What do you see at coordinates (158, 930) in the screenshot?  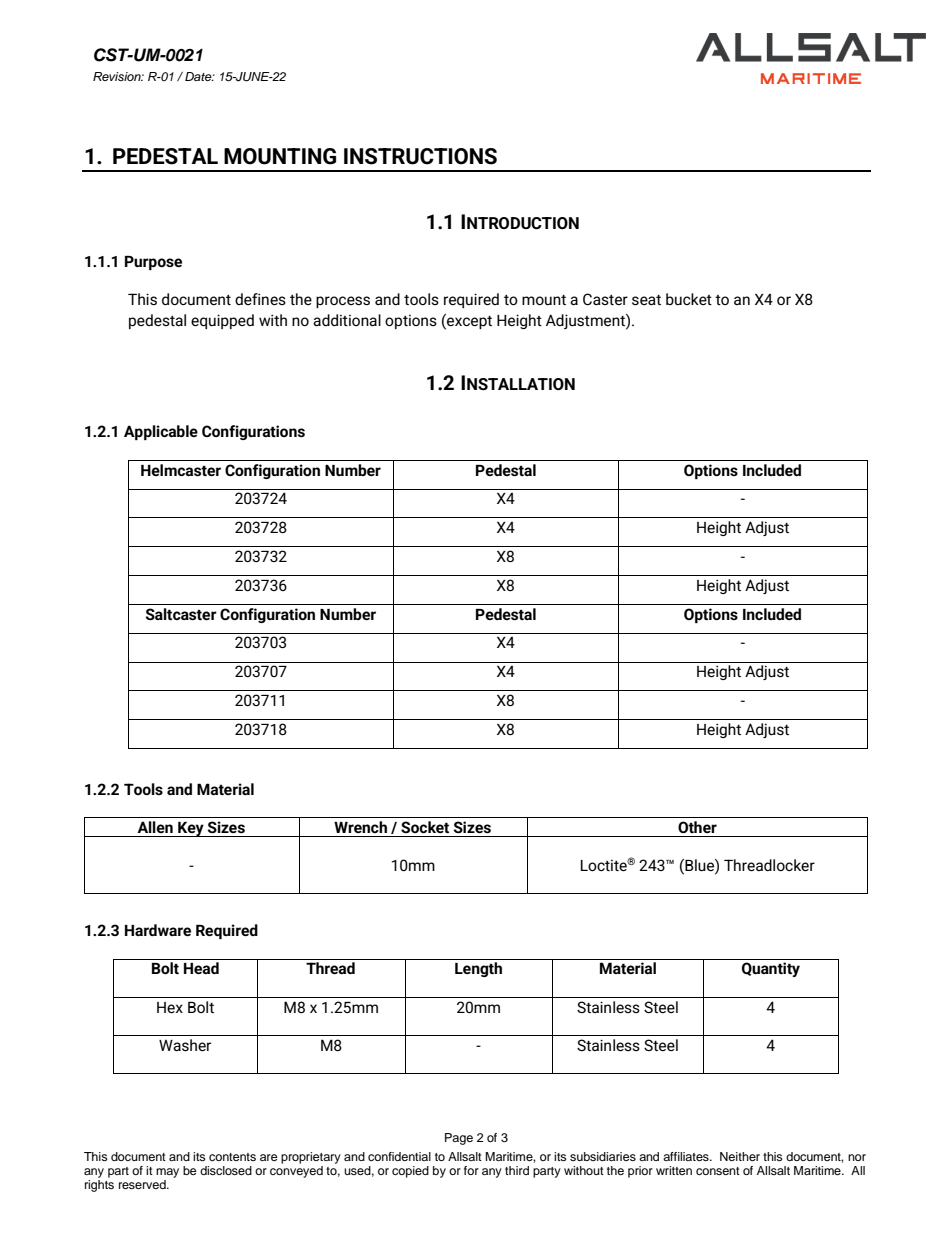 I see `Hardware` at bounding box center [158, 930].
